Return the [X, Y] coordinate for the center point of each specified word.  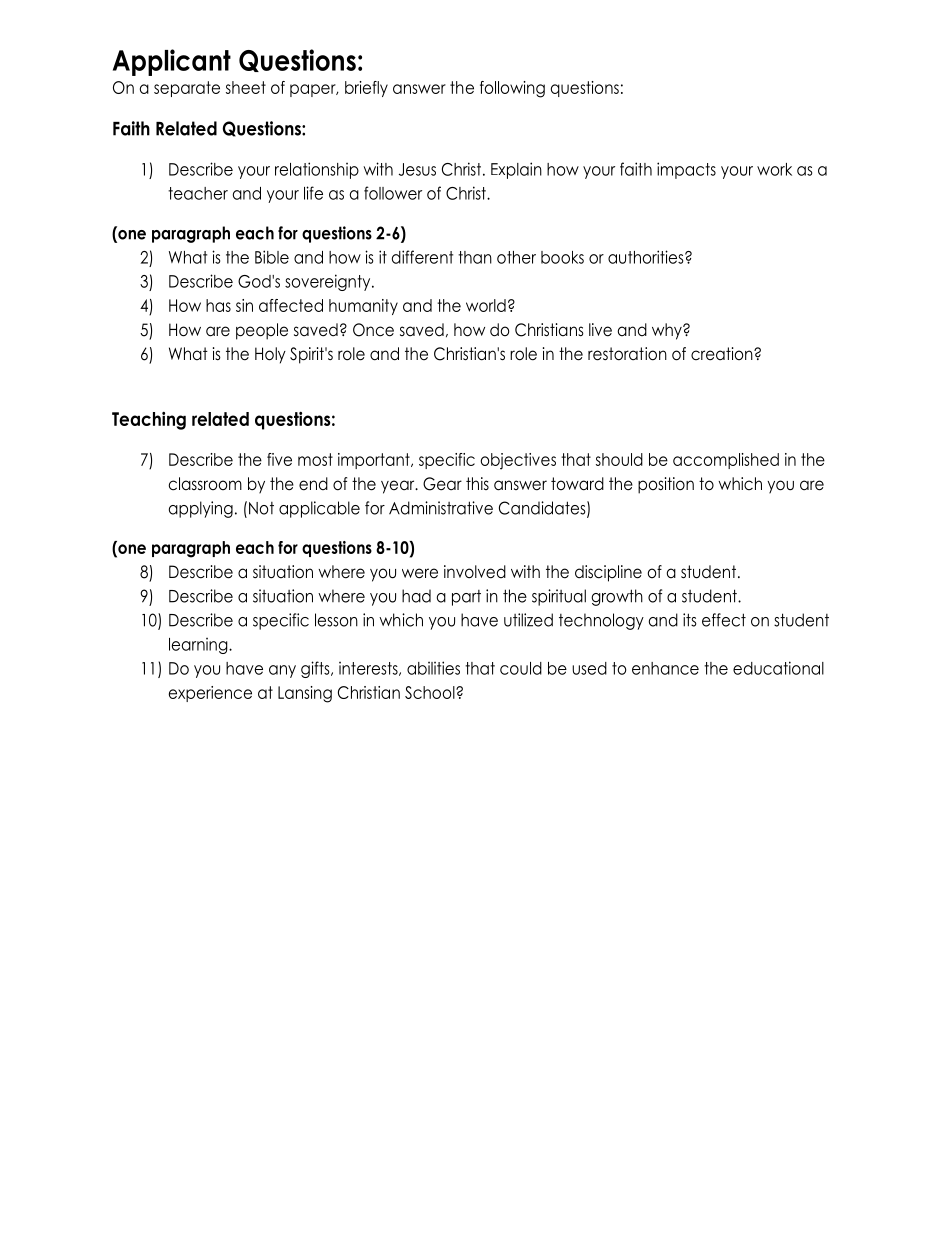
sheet [246, 87]
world [486, 305]
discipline [608, 573]
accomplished [726, 461]
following [512, 89]
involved [475, 572]
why [668, 331]
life [313, 193]
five [279, 459]
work [774, 169]
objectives [518, 461]
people [262, 331]
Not [261, 508]
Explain [516, 170]
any [282, 671]
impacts [686, 170]
